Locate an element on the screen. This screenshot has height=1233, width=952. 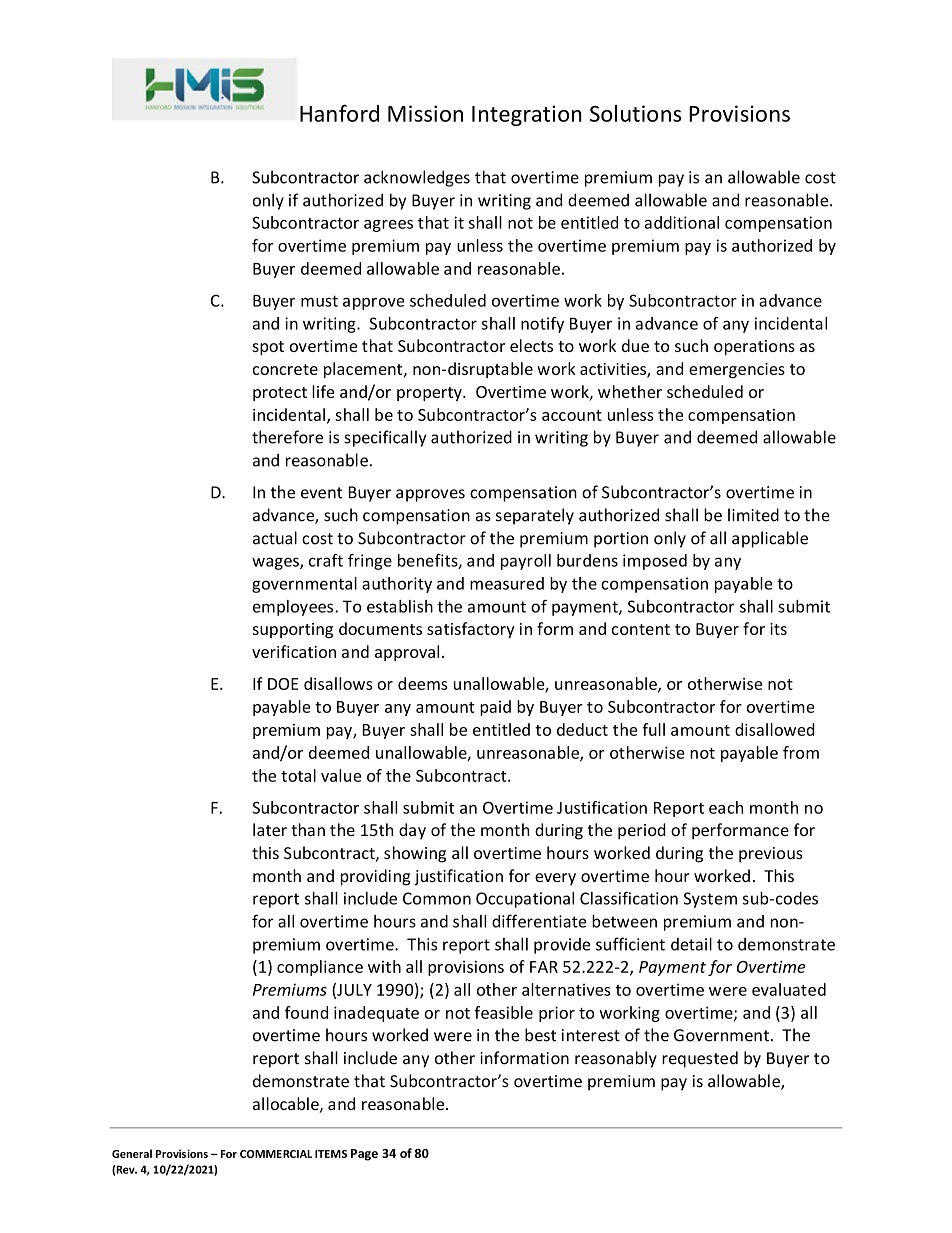
each is located at coordinates (726, 807).
